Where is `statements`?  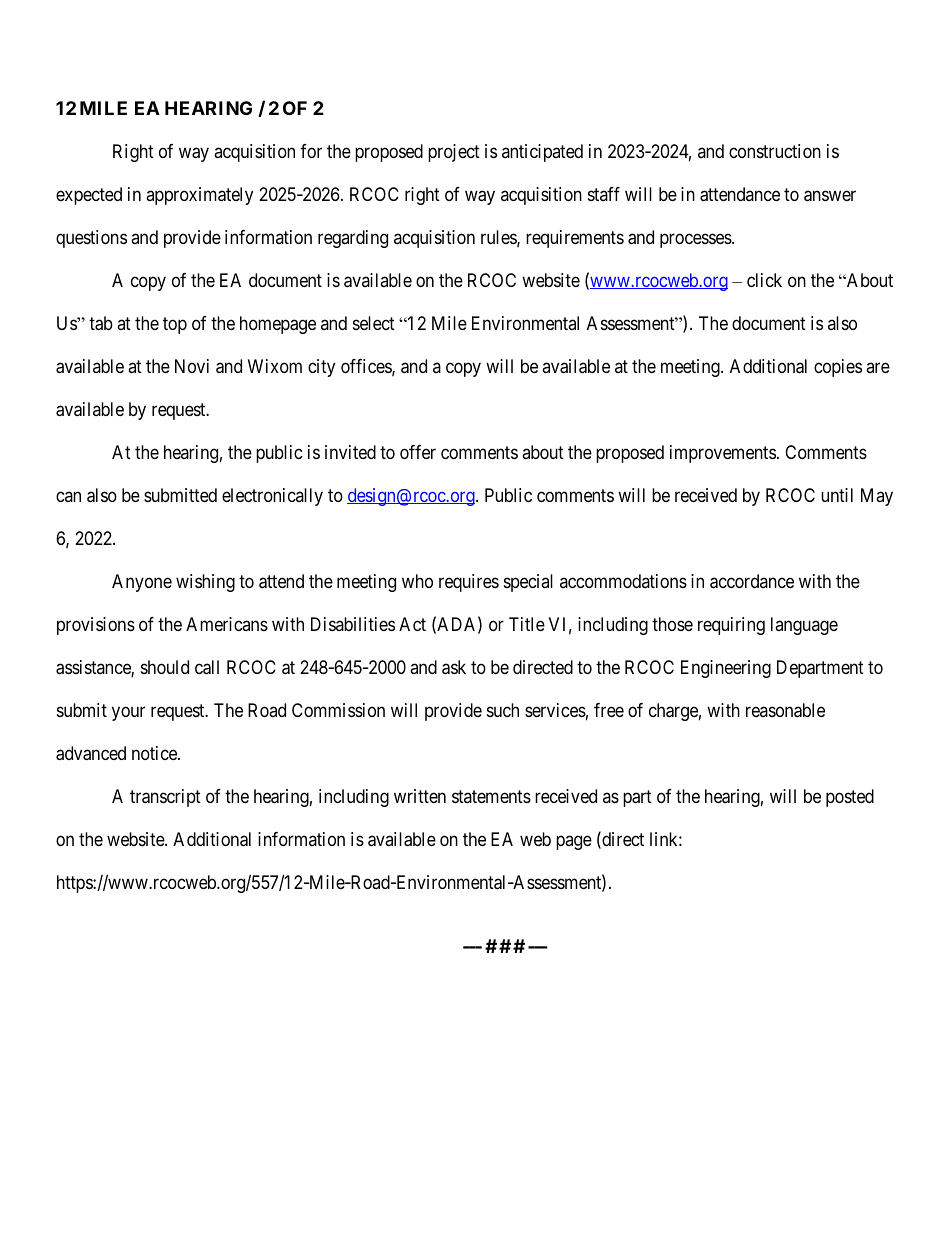 statements is located at coordinates (491, 796).
